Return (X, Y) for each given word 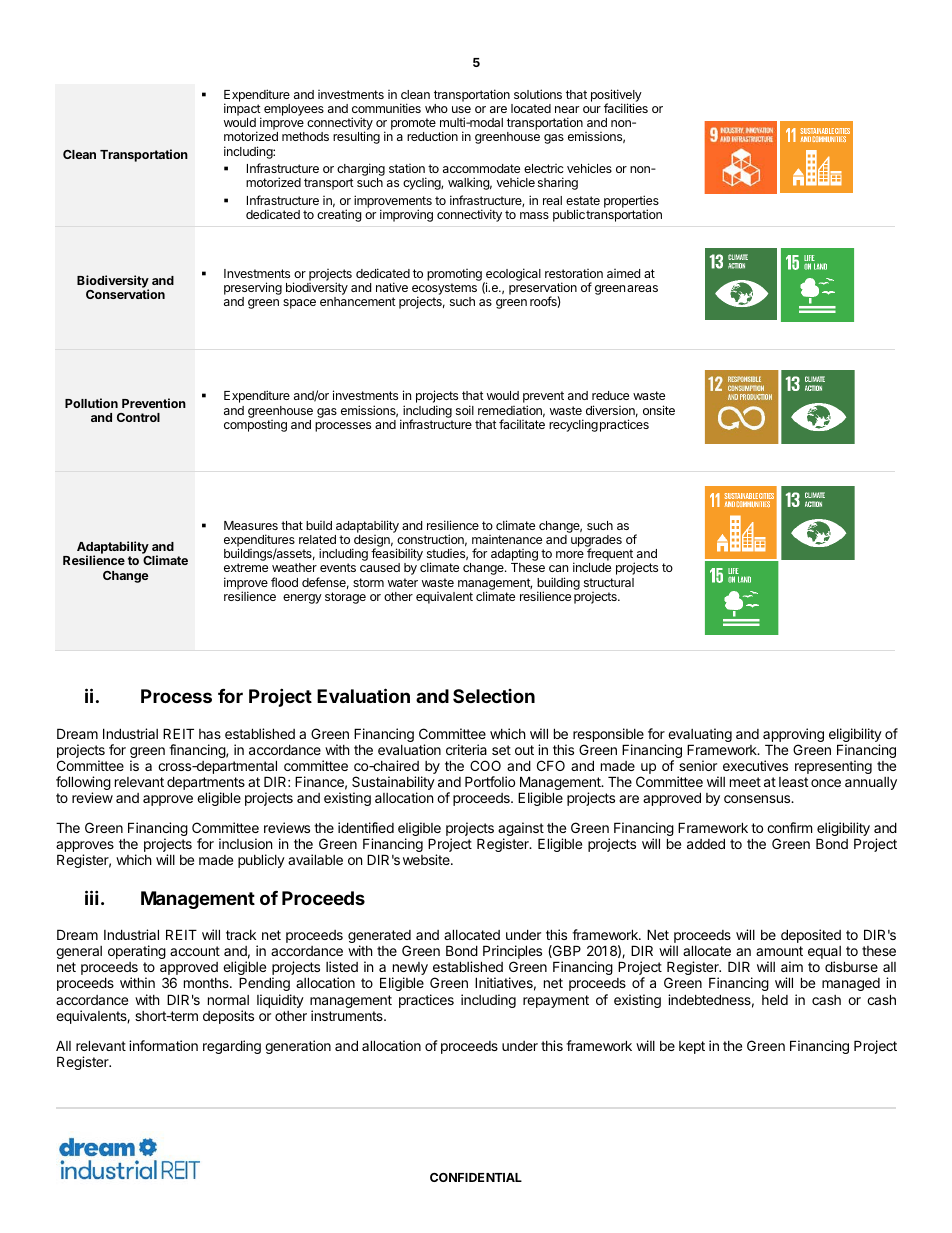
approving (793, 736)
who (436, 108)
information (163, 1045)
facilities (626, 108)
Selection (494, 696)
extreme (246, 567)
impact (242, 110)
